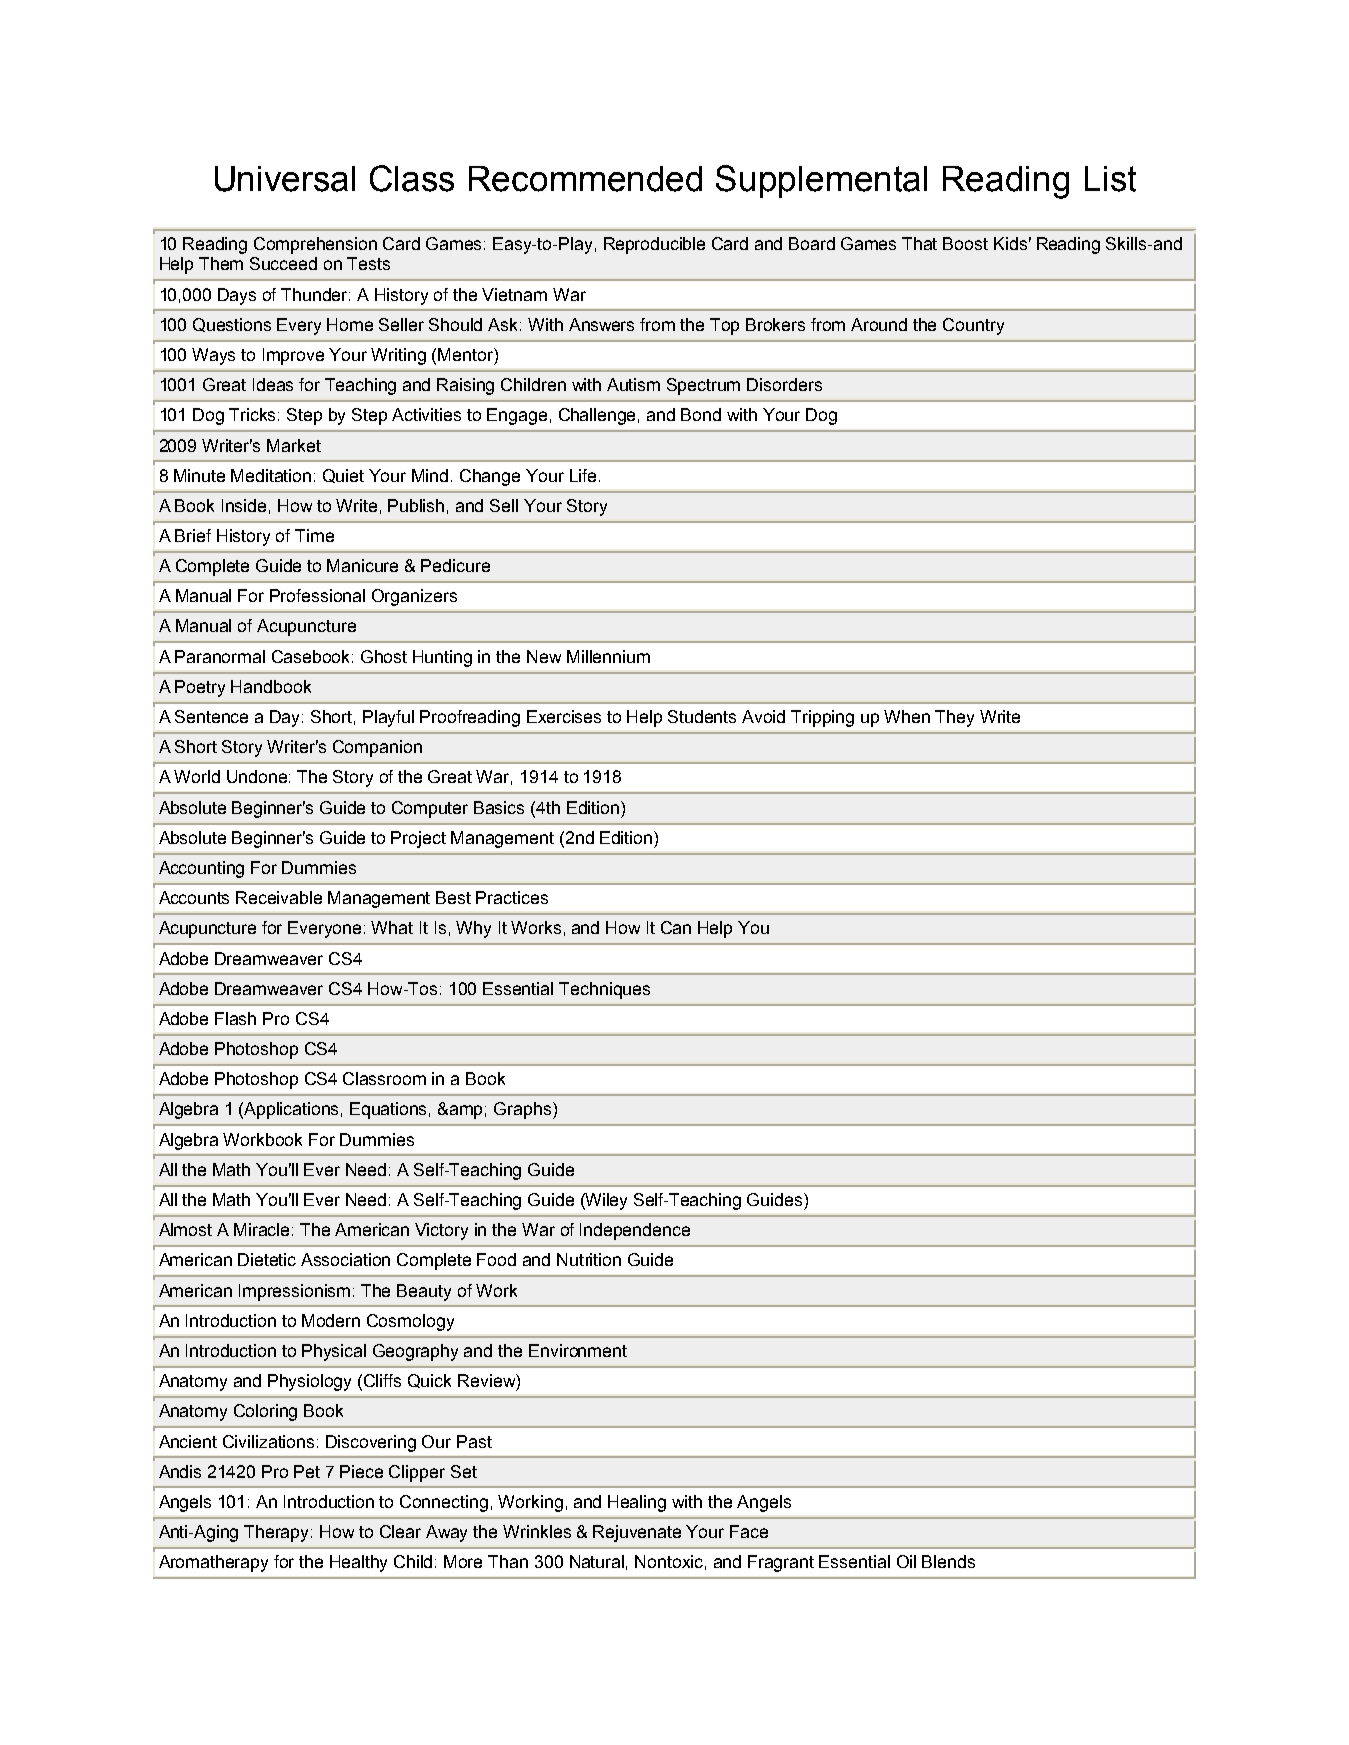 This screenshot has height=1745, width=1349. I want to click on Comprehension, so click(315, 245).
